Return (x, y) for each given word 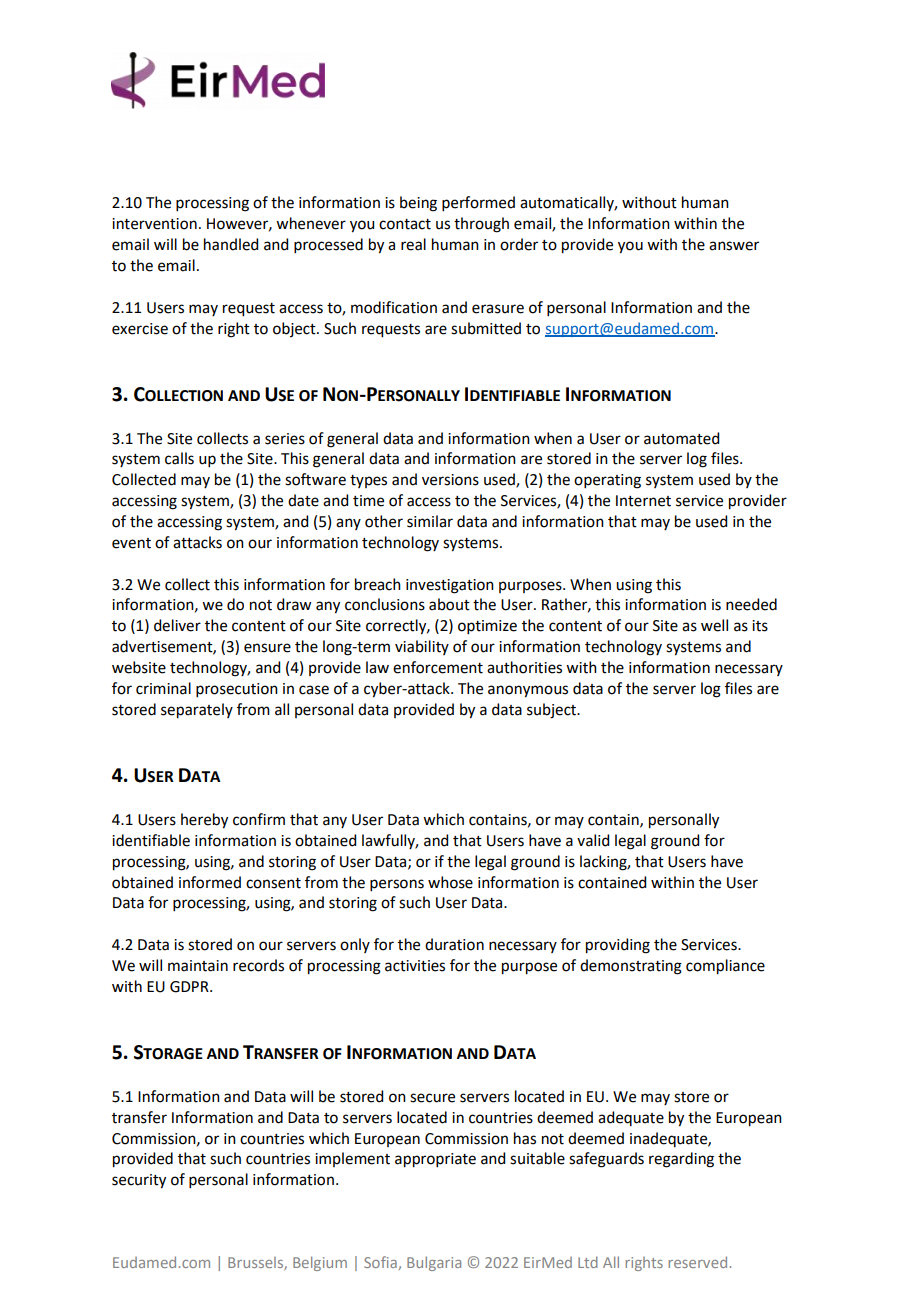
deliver (177, 625)
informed (210, 882)
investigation (450, 586)
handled (231, 244)
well (714, 625)
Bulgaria (434, 1263)
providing (618, 946)
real (413, 244)
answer (734, 246)
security (139, 1181)
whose (450, 882)
